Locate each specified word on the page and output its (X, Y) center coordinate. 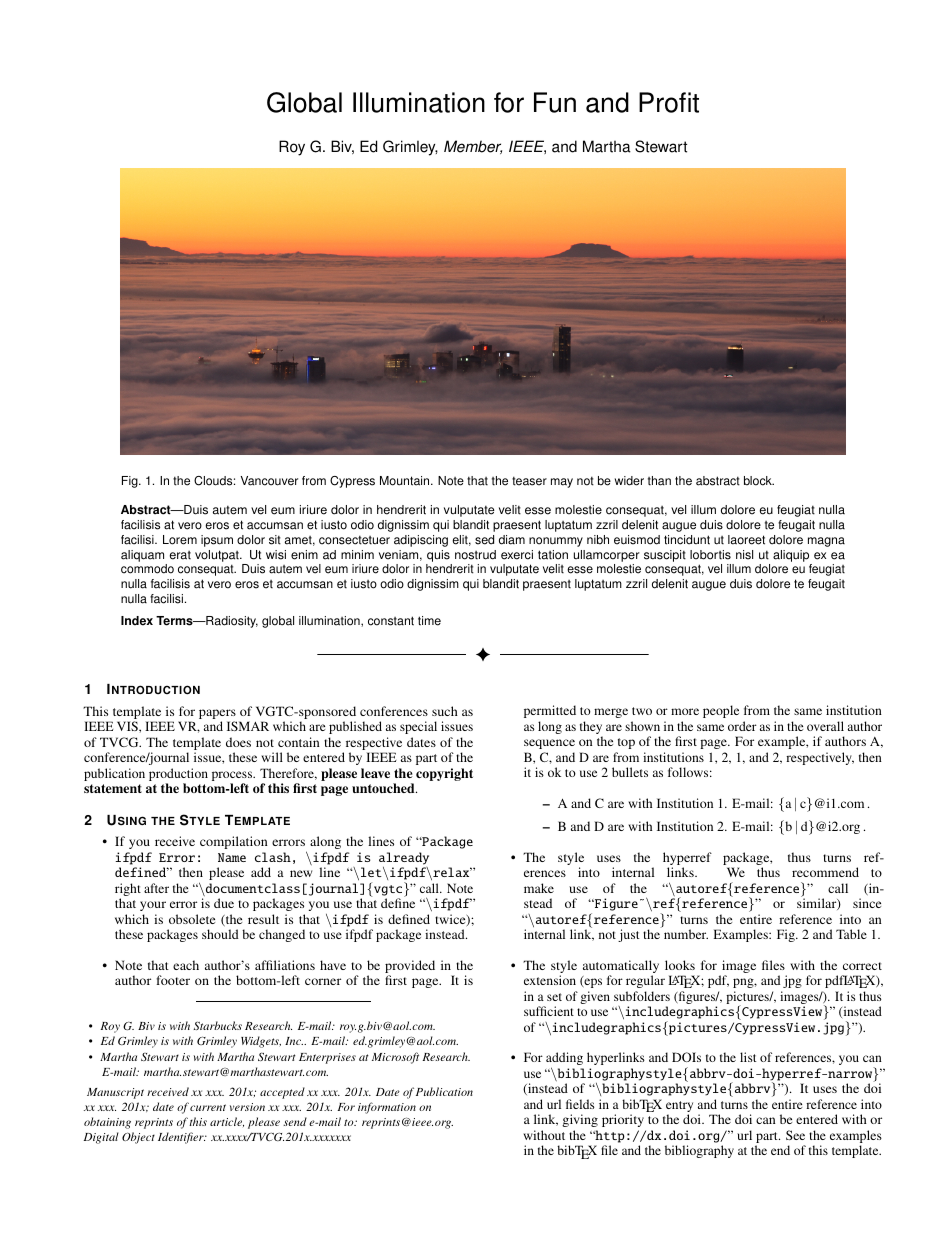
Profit (669, 102)
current (208, 1107)
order (742, 726)
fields (580, 1104)
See (795, 1135)
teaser (529, 481)
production (178, 776)
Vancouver (269, 481)
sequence (549, 744)
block (759, 481)
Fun (555, 102)
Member (473, 147)
